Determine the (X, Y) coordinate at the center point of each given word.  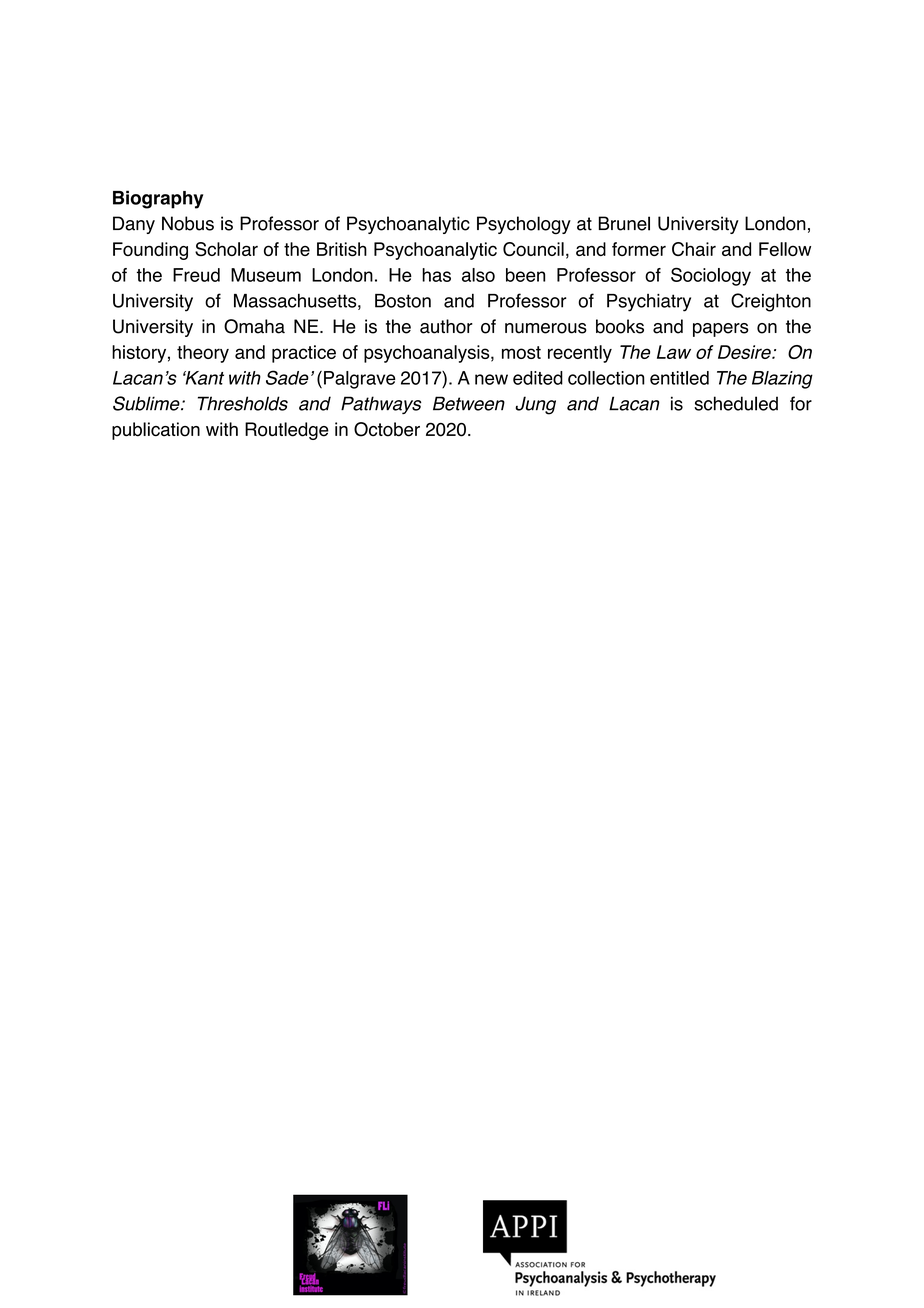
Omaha (254, 326)
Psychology (524, 225)
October (387, 429)
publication (156, 431)
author (446, 326)
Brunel (624, 223)
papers (720, 330)
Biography (158, 199)
